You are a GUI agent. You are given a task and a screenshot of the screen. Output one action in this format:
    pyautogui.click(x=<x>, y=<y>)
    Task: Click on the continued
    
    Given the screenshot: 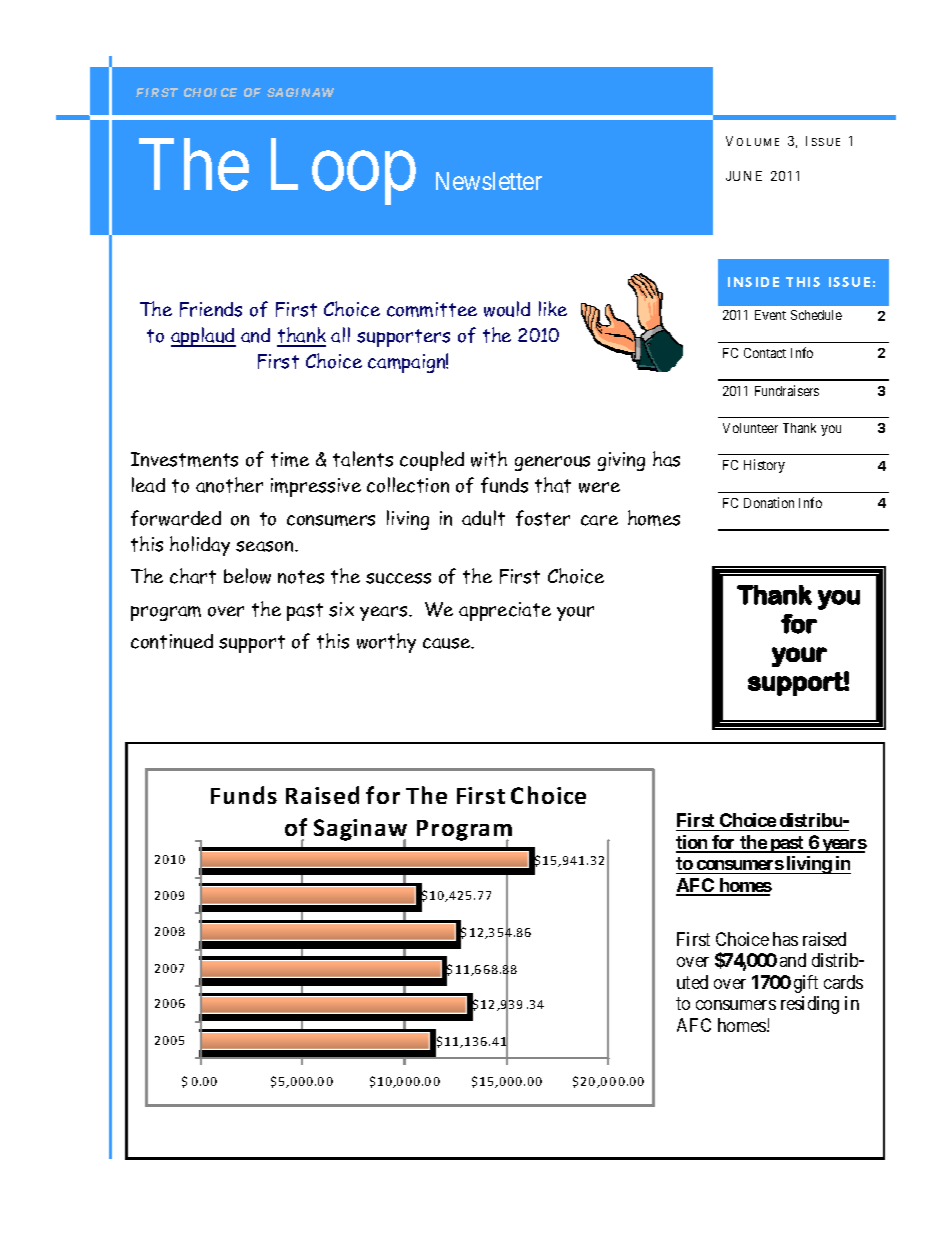 What is the action you would take?
    pyautogui.click(x=172, y=641)
